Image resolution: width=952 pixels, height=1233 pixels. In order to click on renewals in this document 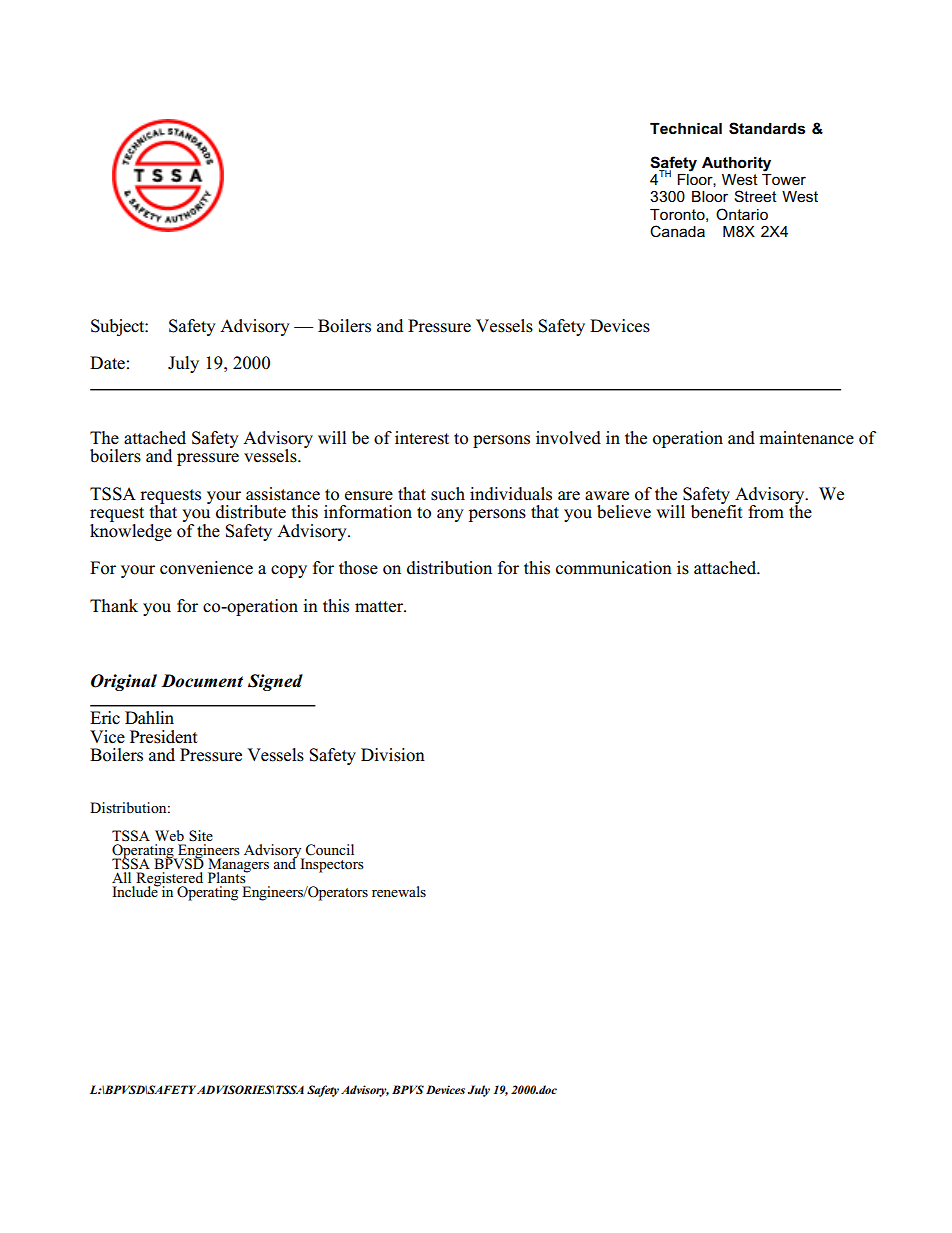, I will do `click(399, 891)`.
